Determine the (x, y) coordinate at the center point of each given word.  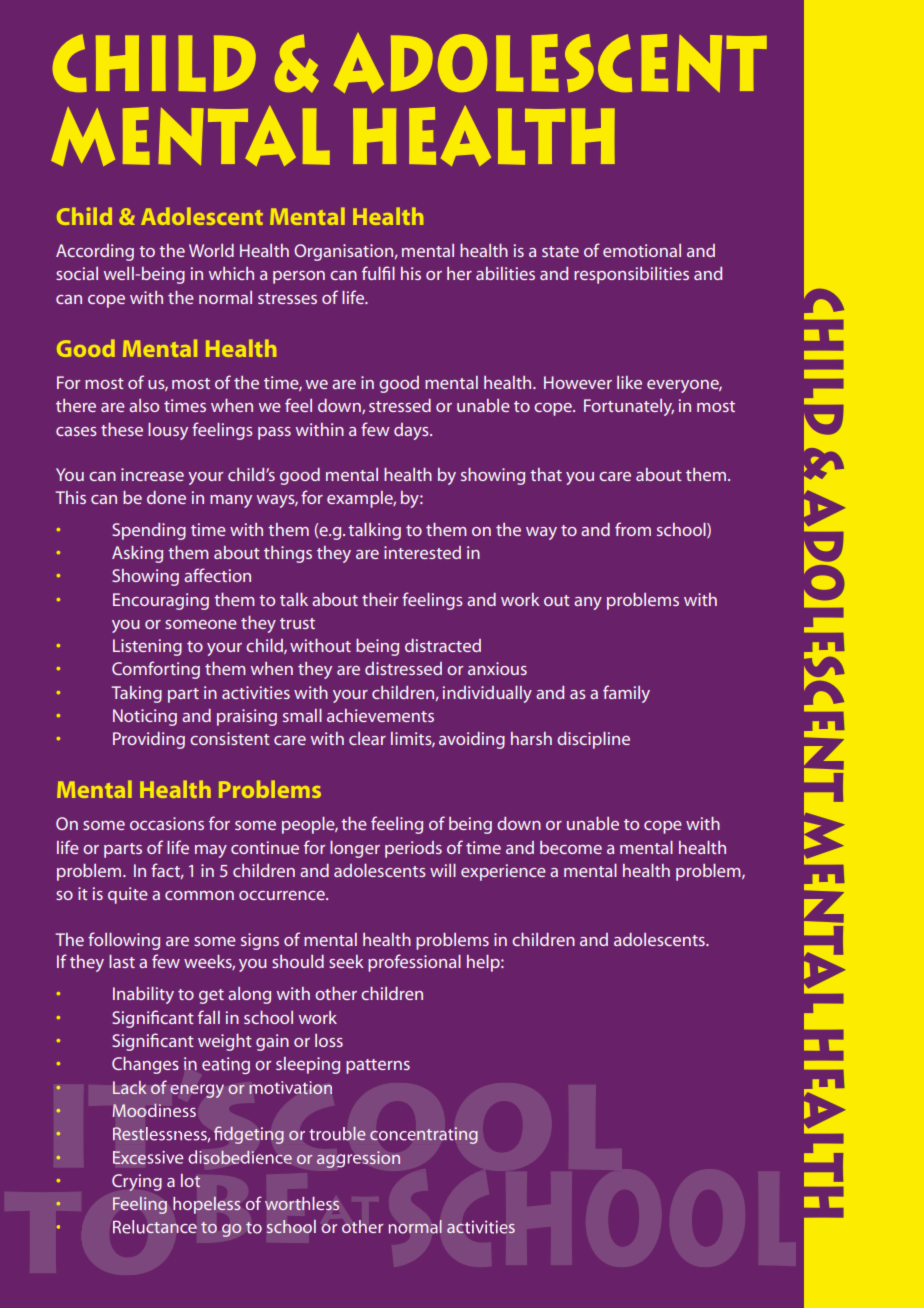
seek (346, 961)
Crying (137, 1182)
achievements (380, 715)
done (166, 497)
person (299, 277)
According (95, 252)
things (288, 554)
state (560, 251)
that (546, 474)
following (124, 941)
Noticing (145, 717)
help (484, 963)
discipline (593, 740)
